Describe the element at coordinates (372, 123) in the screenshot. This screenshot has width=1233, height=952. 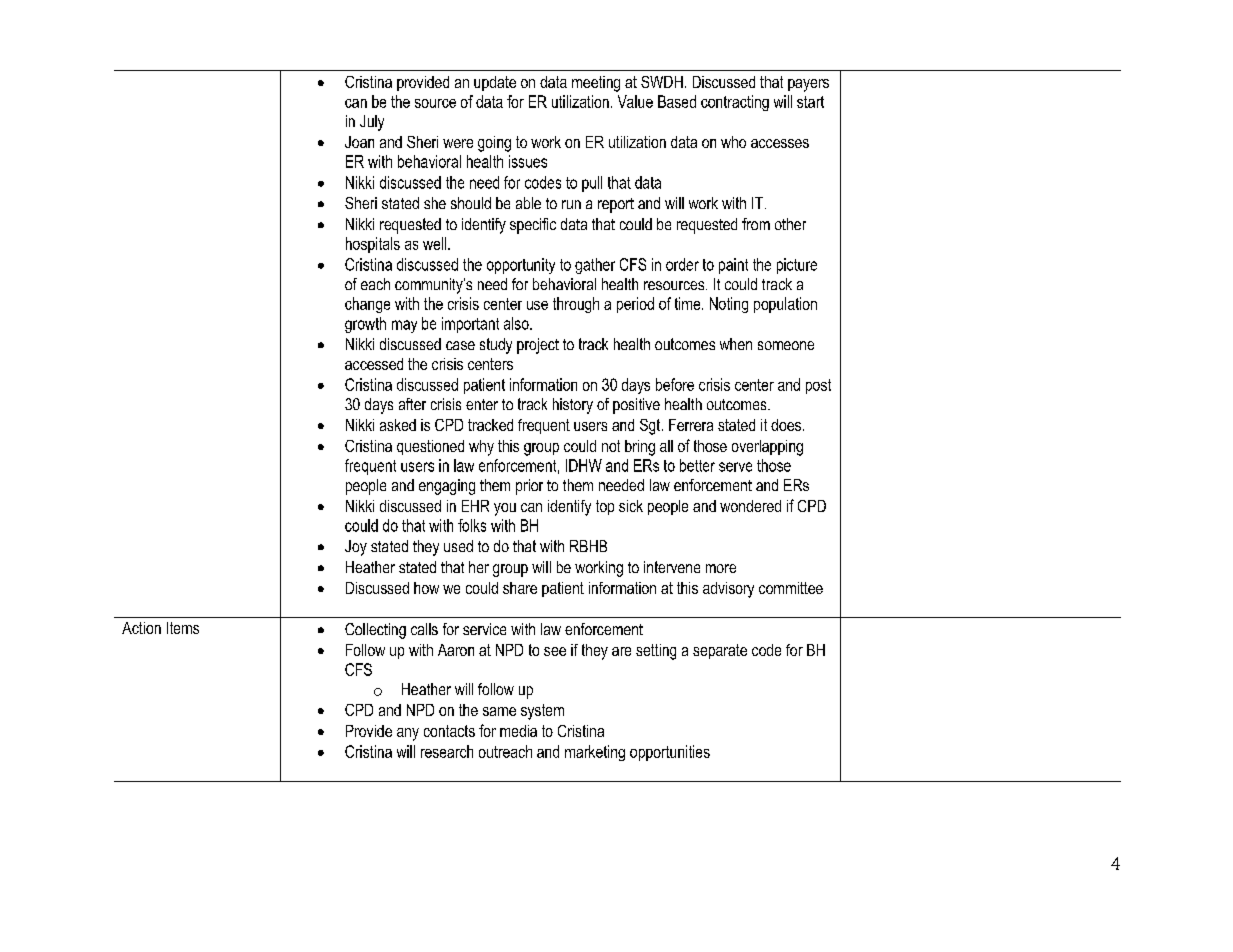
I see `July` at that location.
